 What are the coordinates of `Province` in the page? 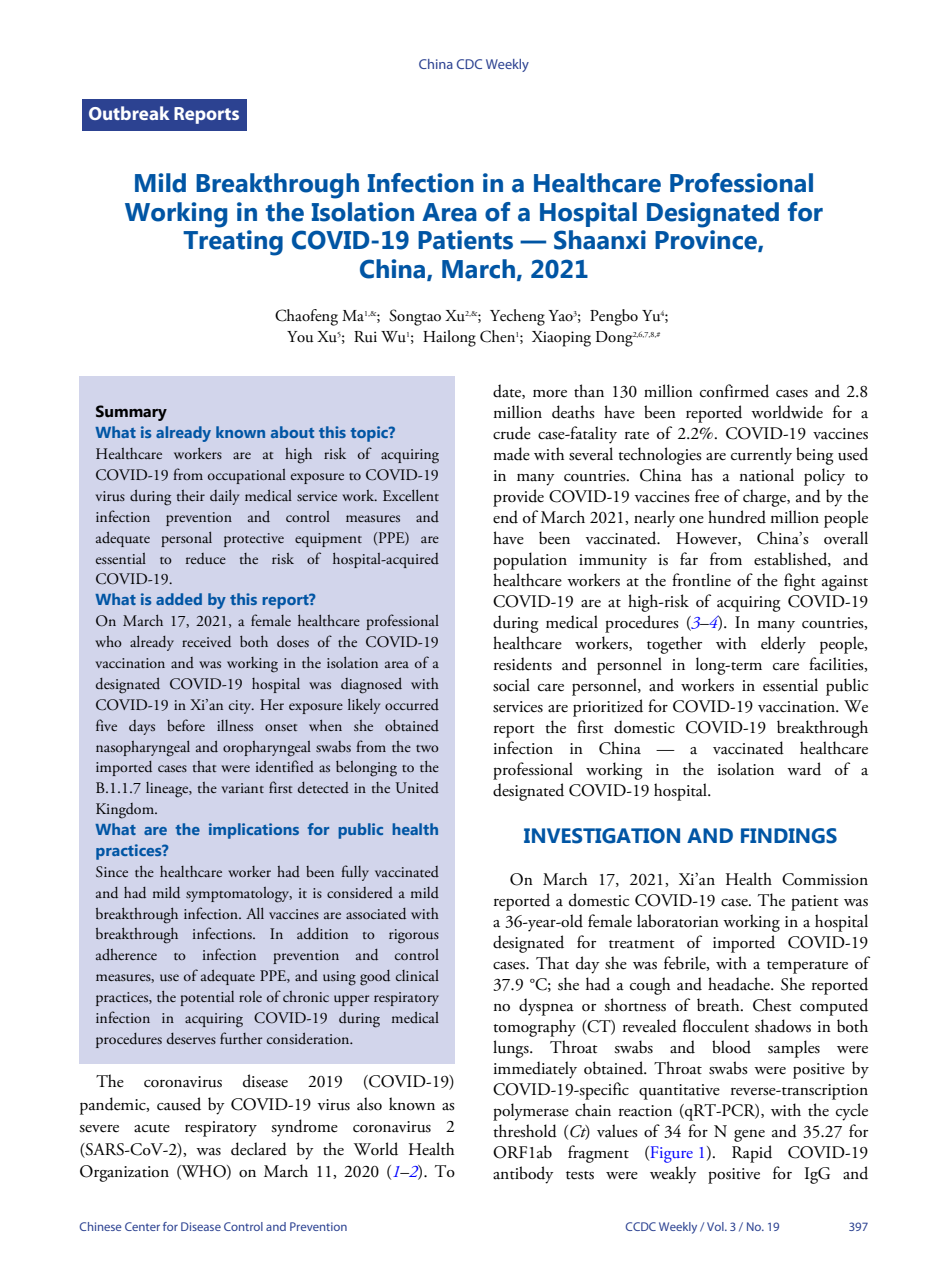 It's located at (707, 241).
